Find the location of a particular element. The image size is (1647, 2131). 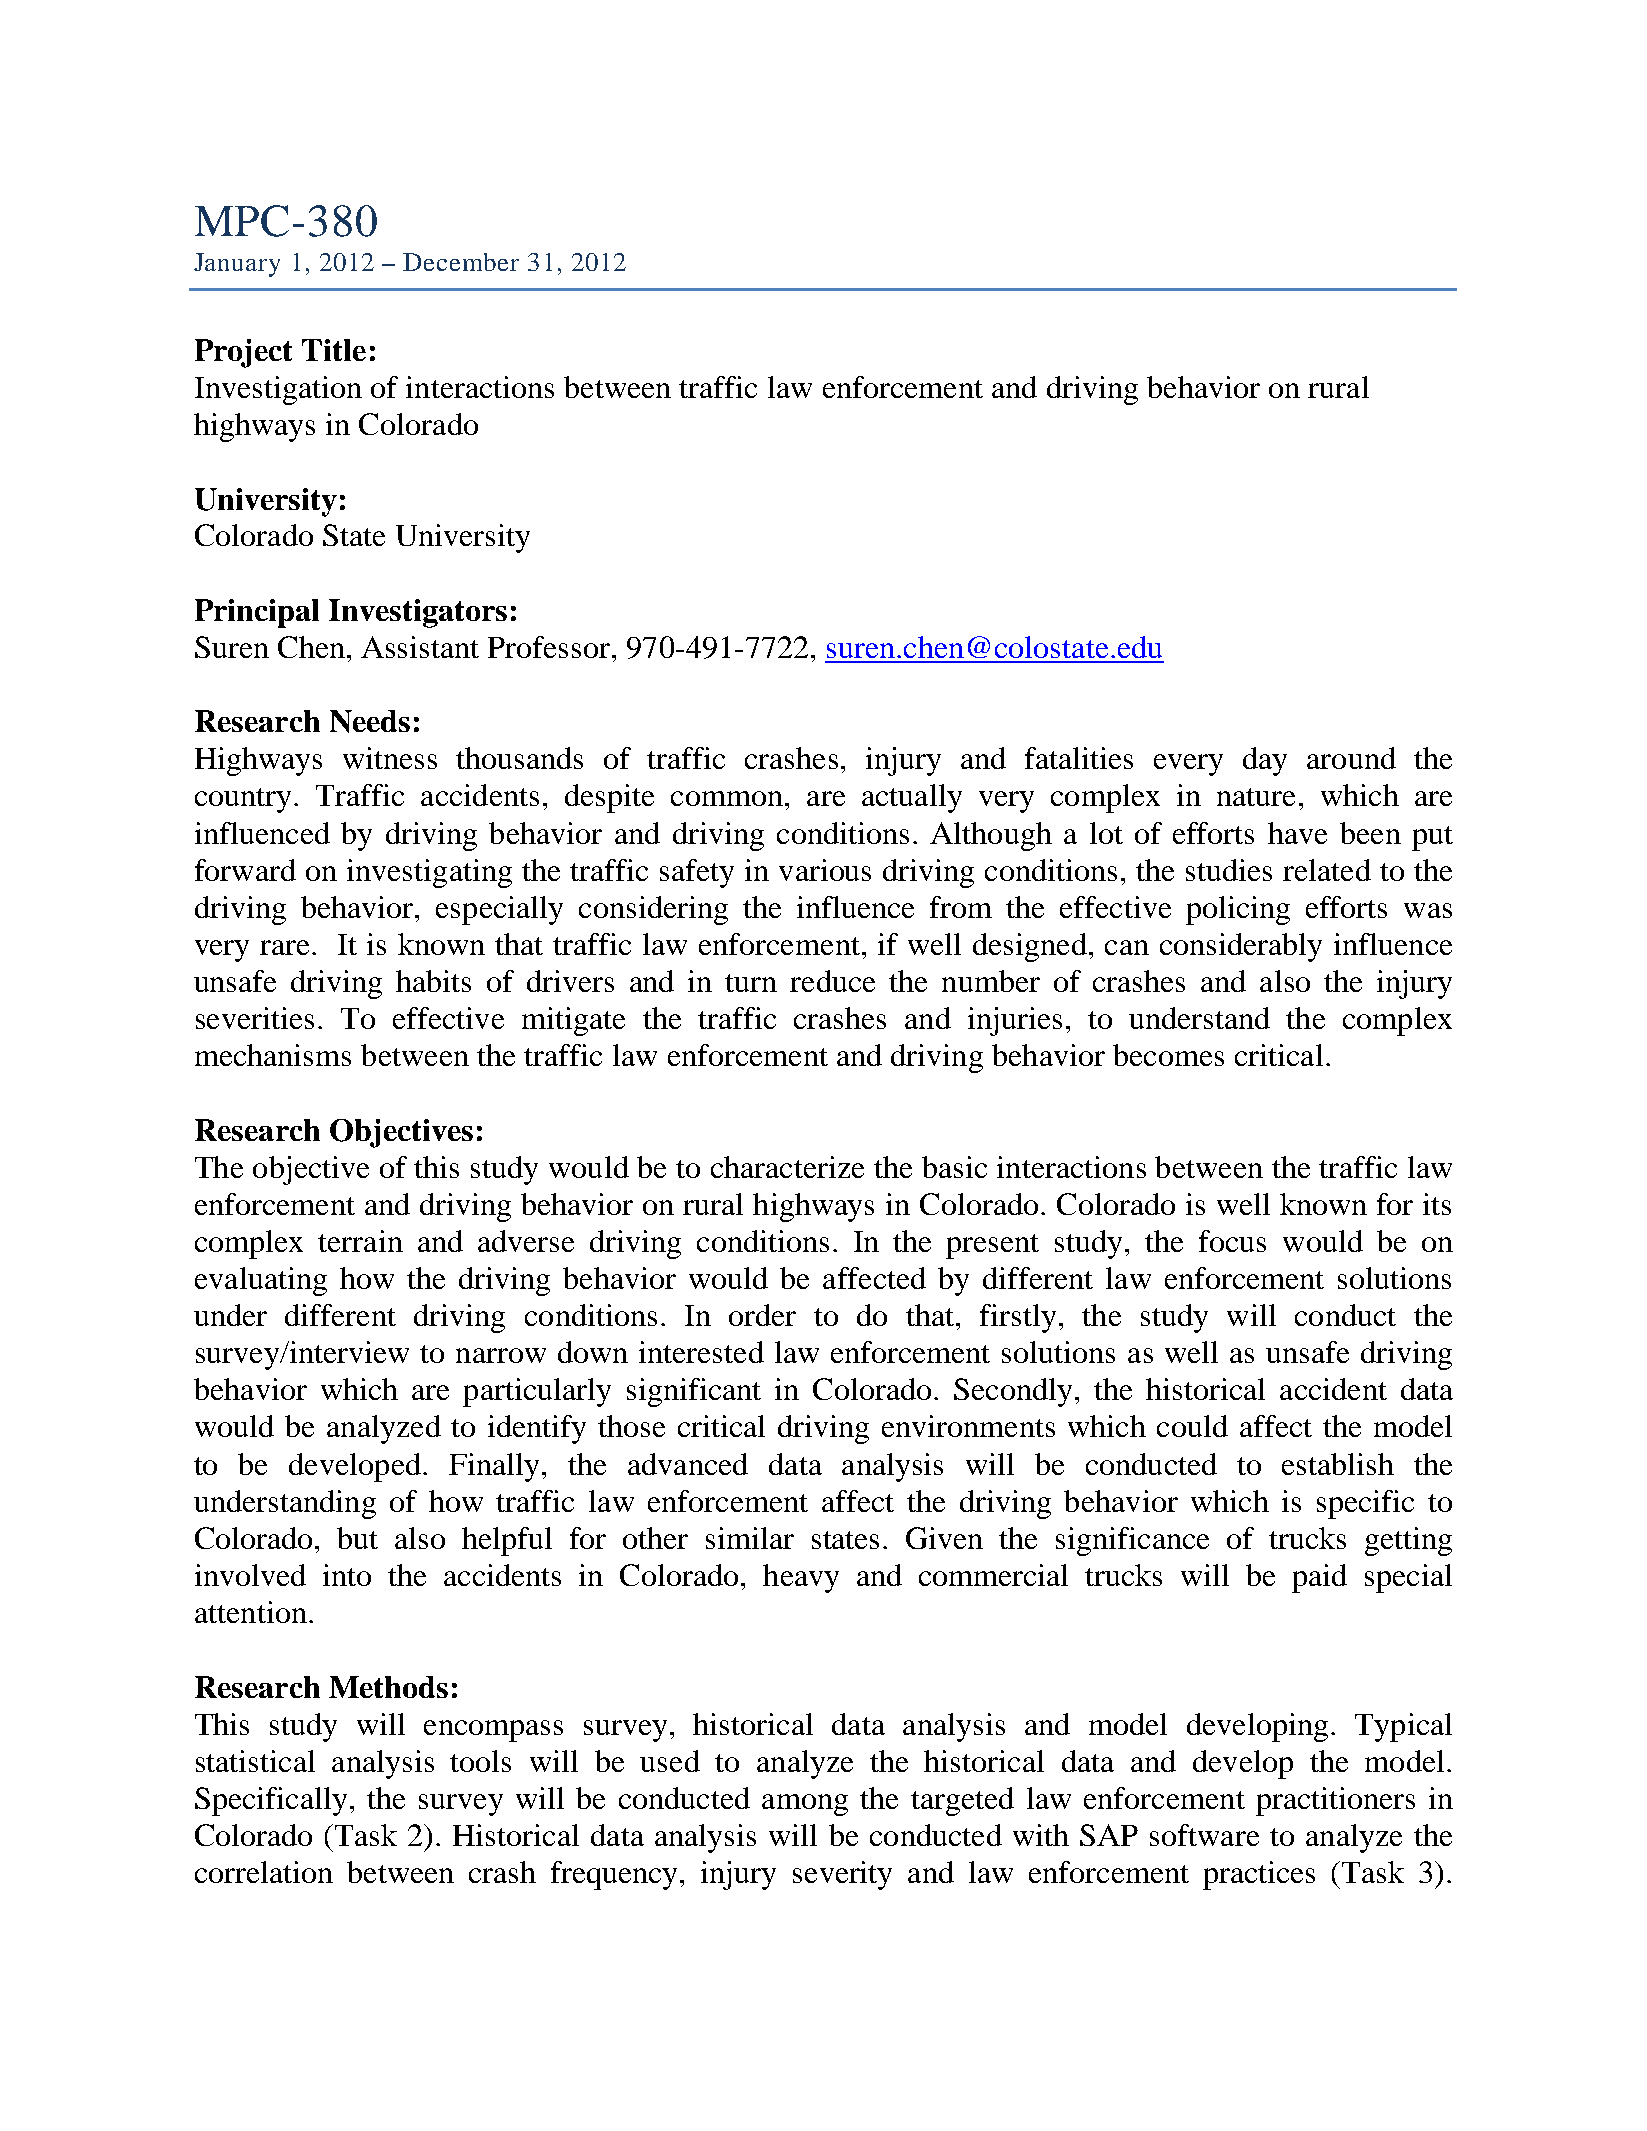

around is located at coordinates (1351, 758).
